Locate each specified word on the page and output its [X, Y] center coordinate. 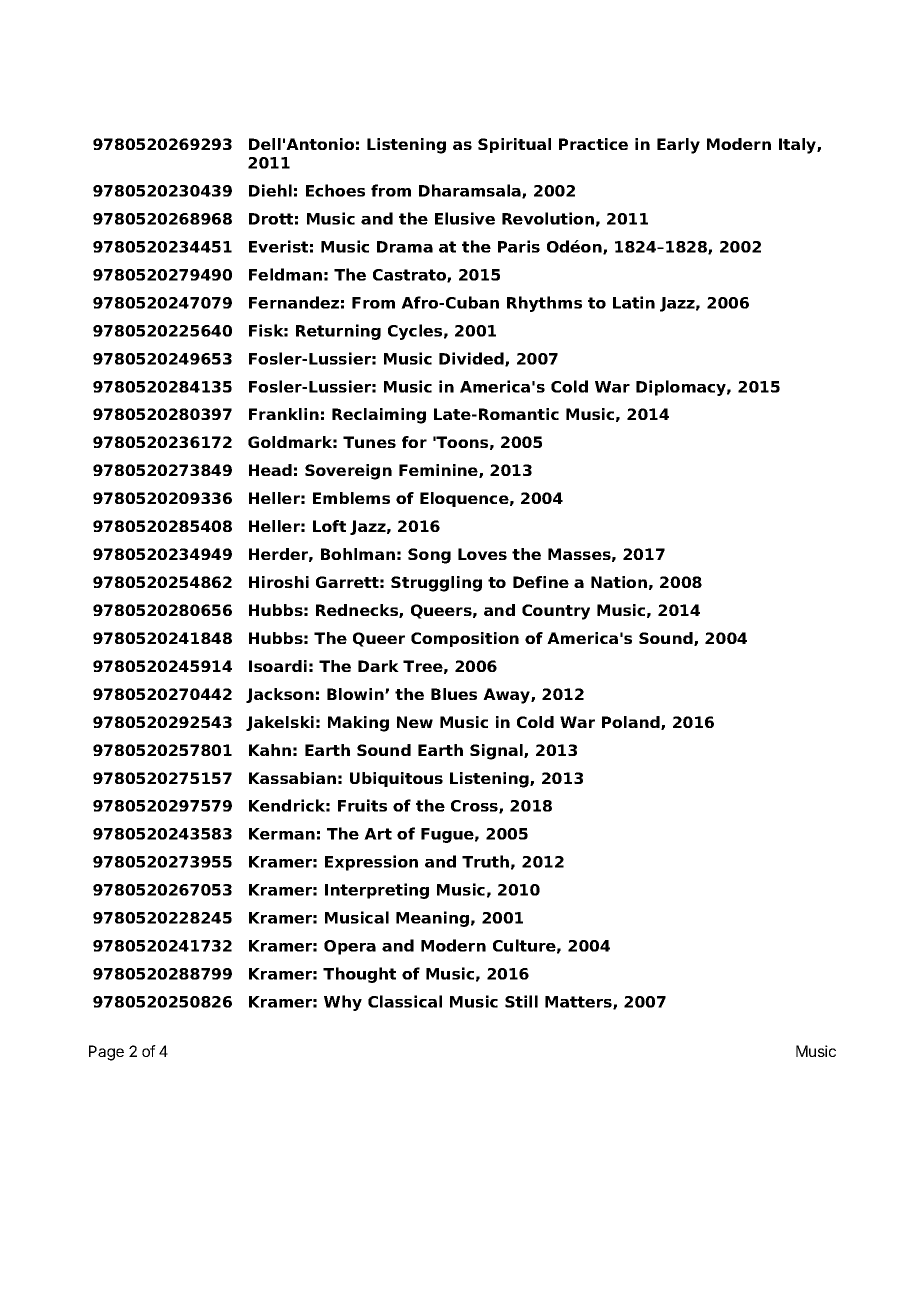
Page [106, 1053]
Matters [579, 1003]
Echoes [335, 190]
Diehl [270, 190]
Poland [632, 723]
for [414, 442]
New [415, 722]
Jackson [280, 695]
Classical [405, 1001]
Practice [593, 144]
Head [270, 470]
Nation [619, 582]
